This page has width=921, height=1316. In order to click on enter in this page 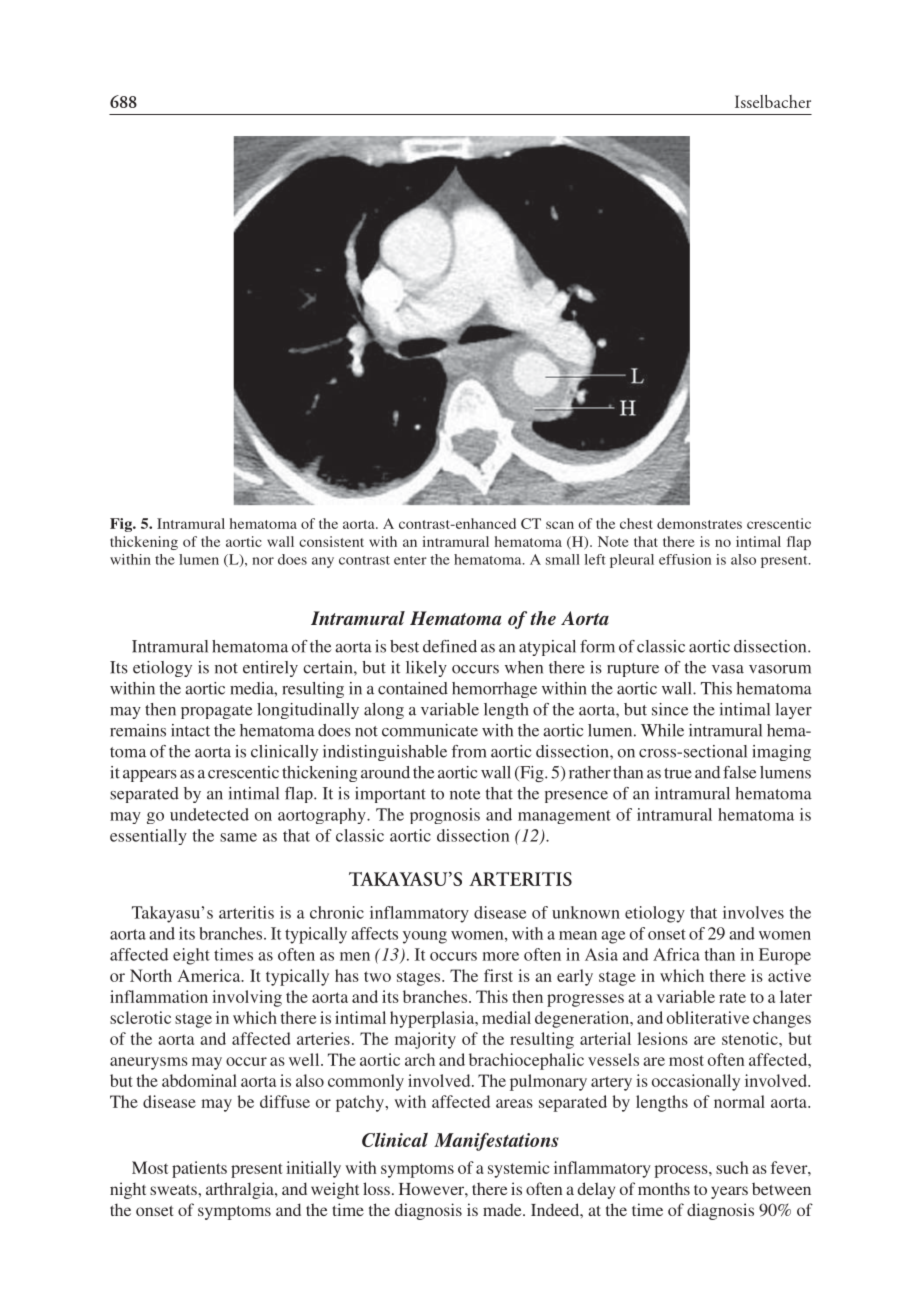, I will do `click(410, 560)`.
